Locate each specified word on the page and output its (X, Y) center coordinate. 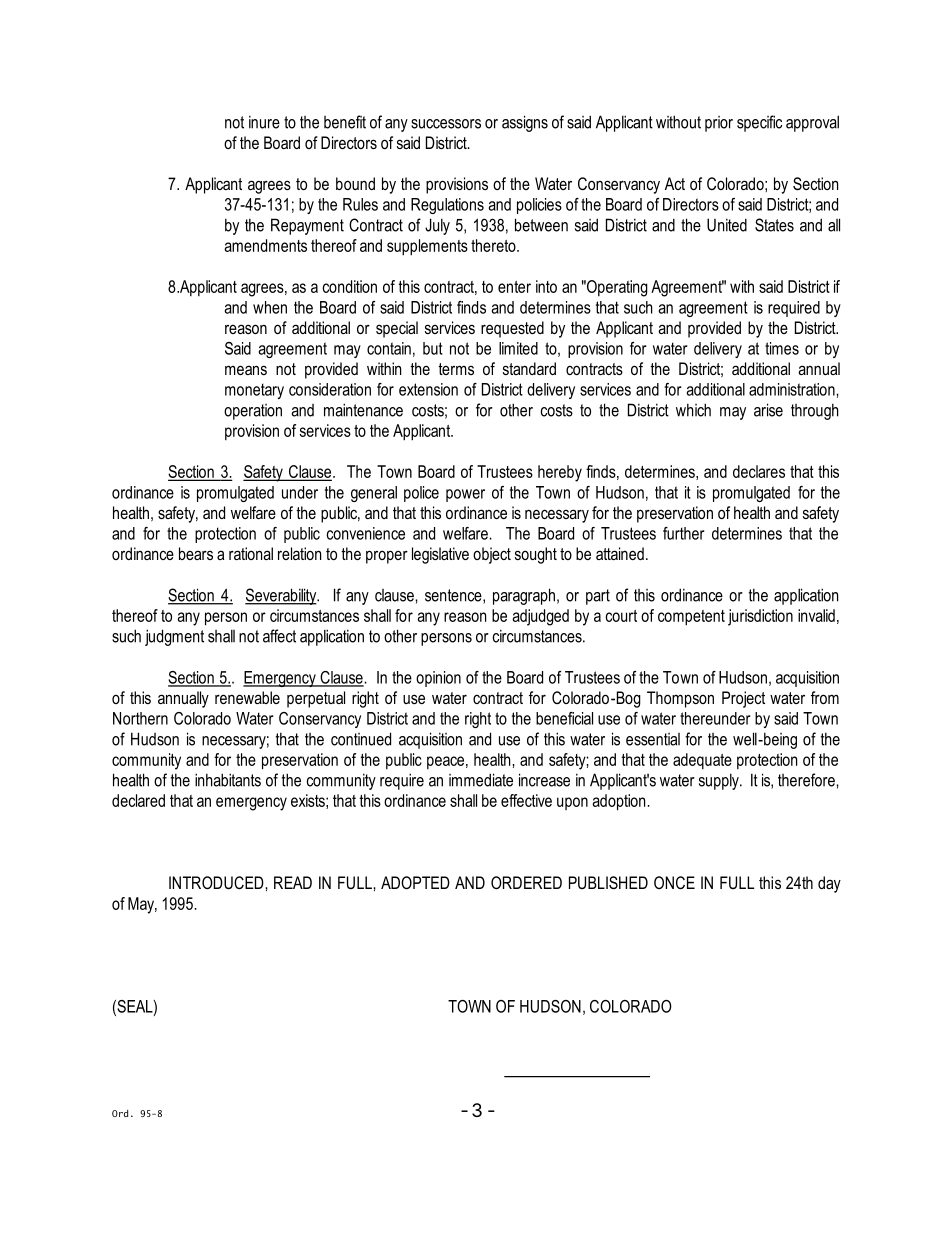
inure (264, 122)
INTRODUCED (217, 883)
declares (759, 471)
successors (446, 124)
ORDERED (526, 882)
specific (759, 123)
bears (196, 553)
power (465, 495)
